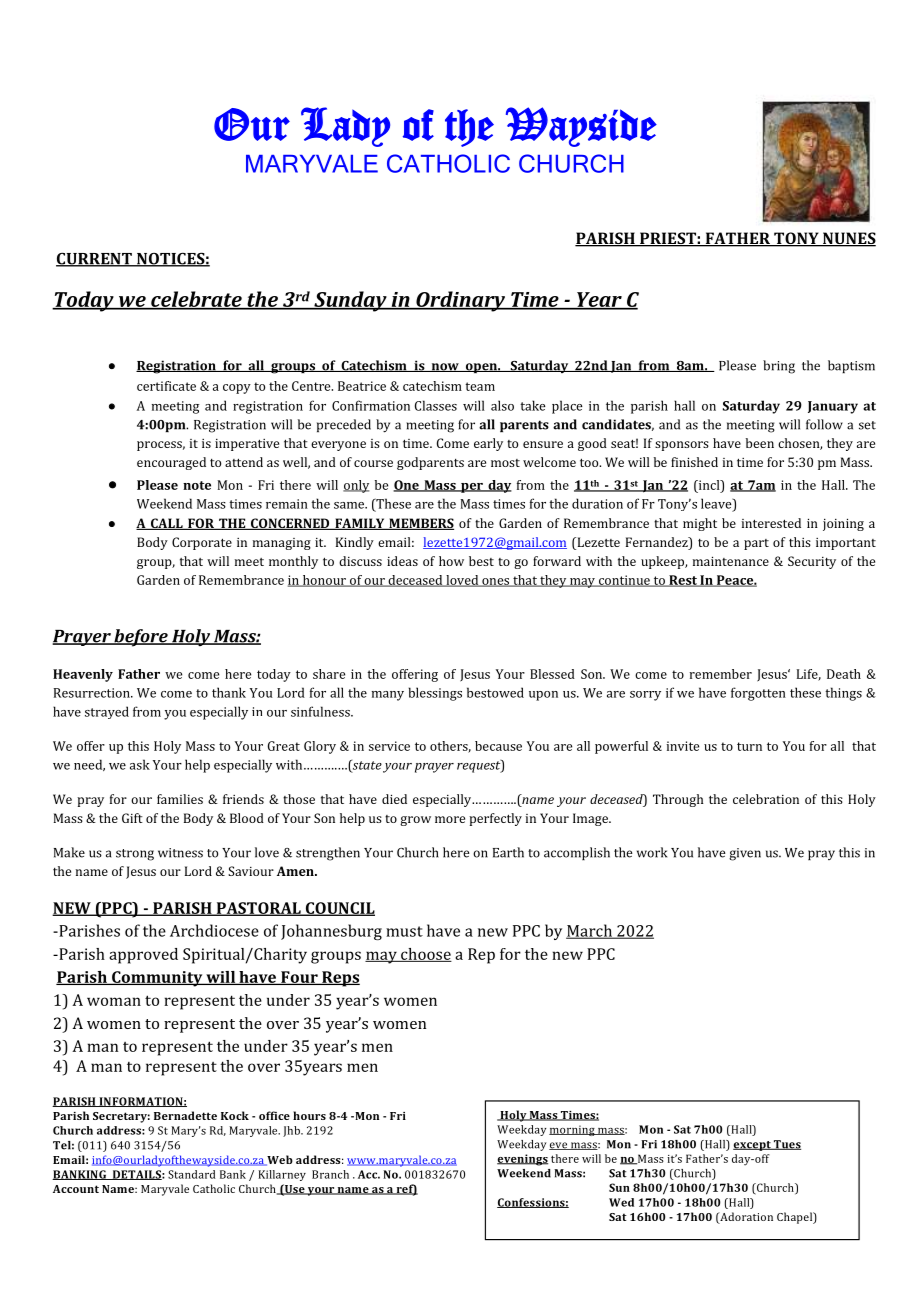 The image size is (924, 1308). What do you see at coordinates (185, 1115) in the document?
I see `Bernadette` at bounding box center [185, 1115].
